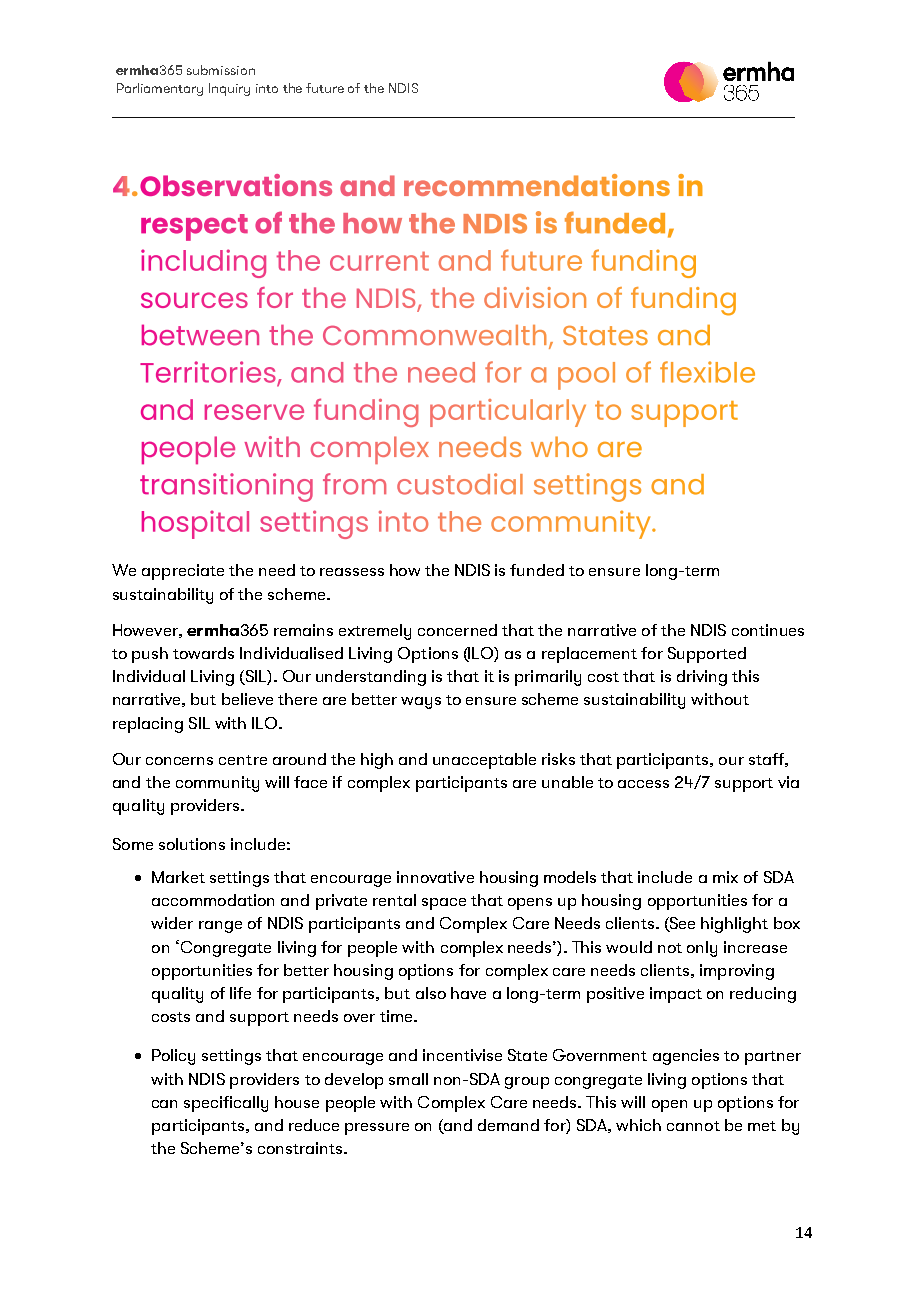 This document has width=924, height=1308. What do you see at coordinates (229, 89) in the document?
I see `Inquiry` at bounding box center [229, 89].
